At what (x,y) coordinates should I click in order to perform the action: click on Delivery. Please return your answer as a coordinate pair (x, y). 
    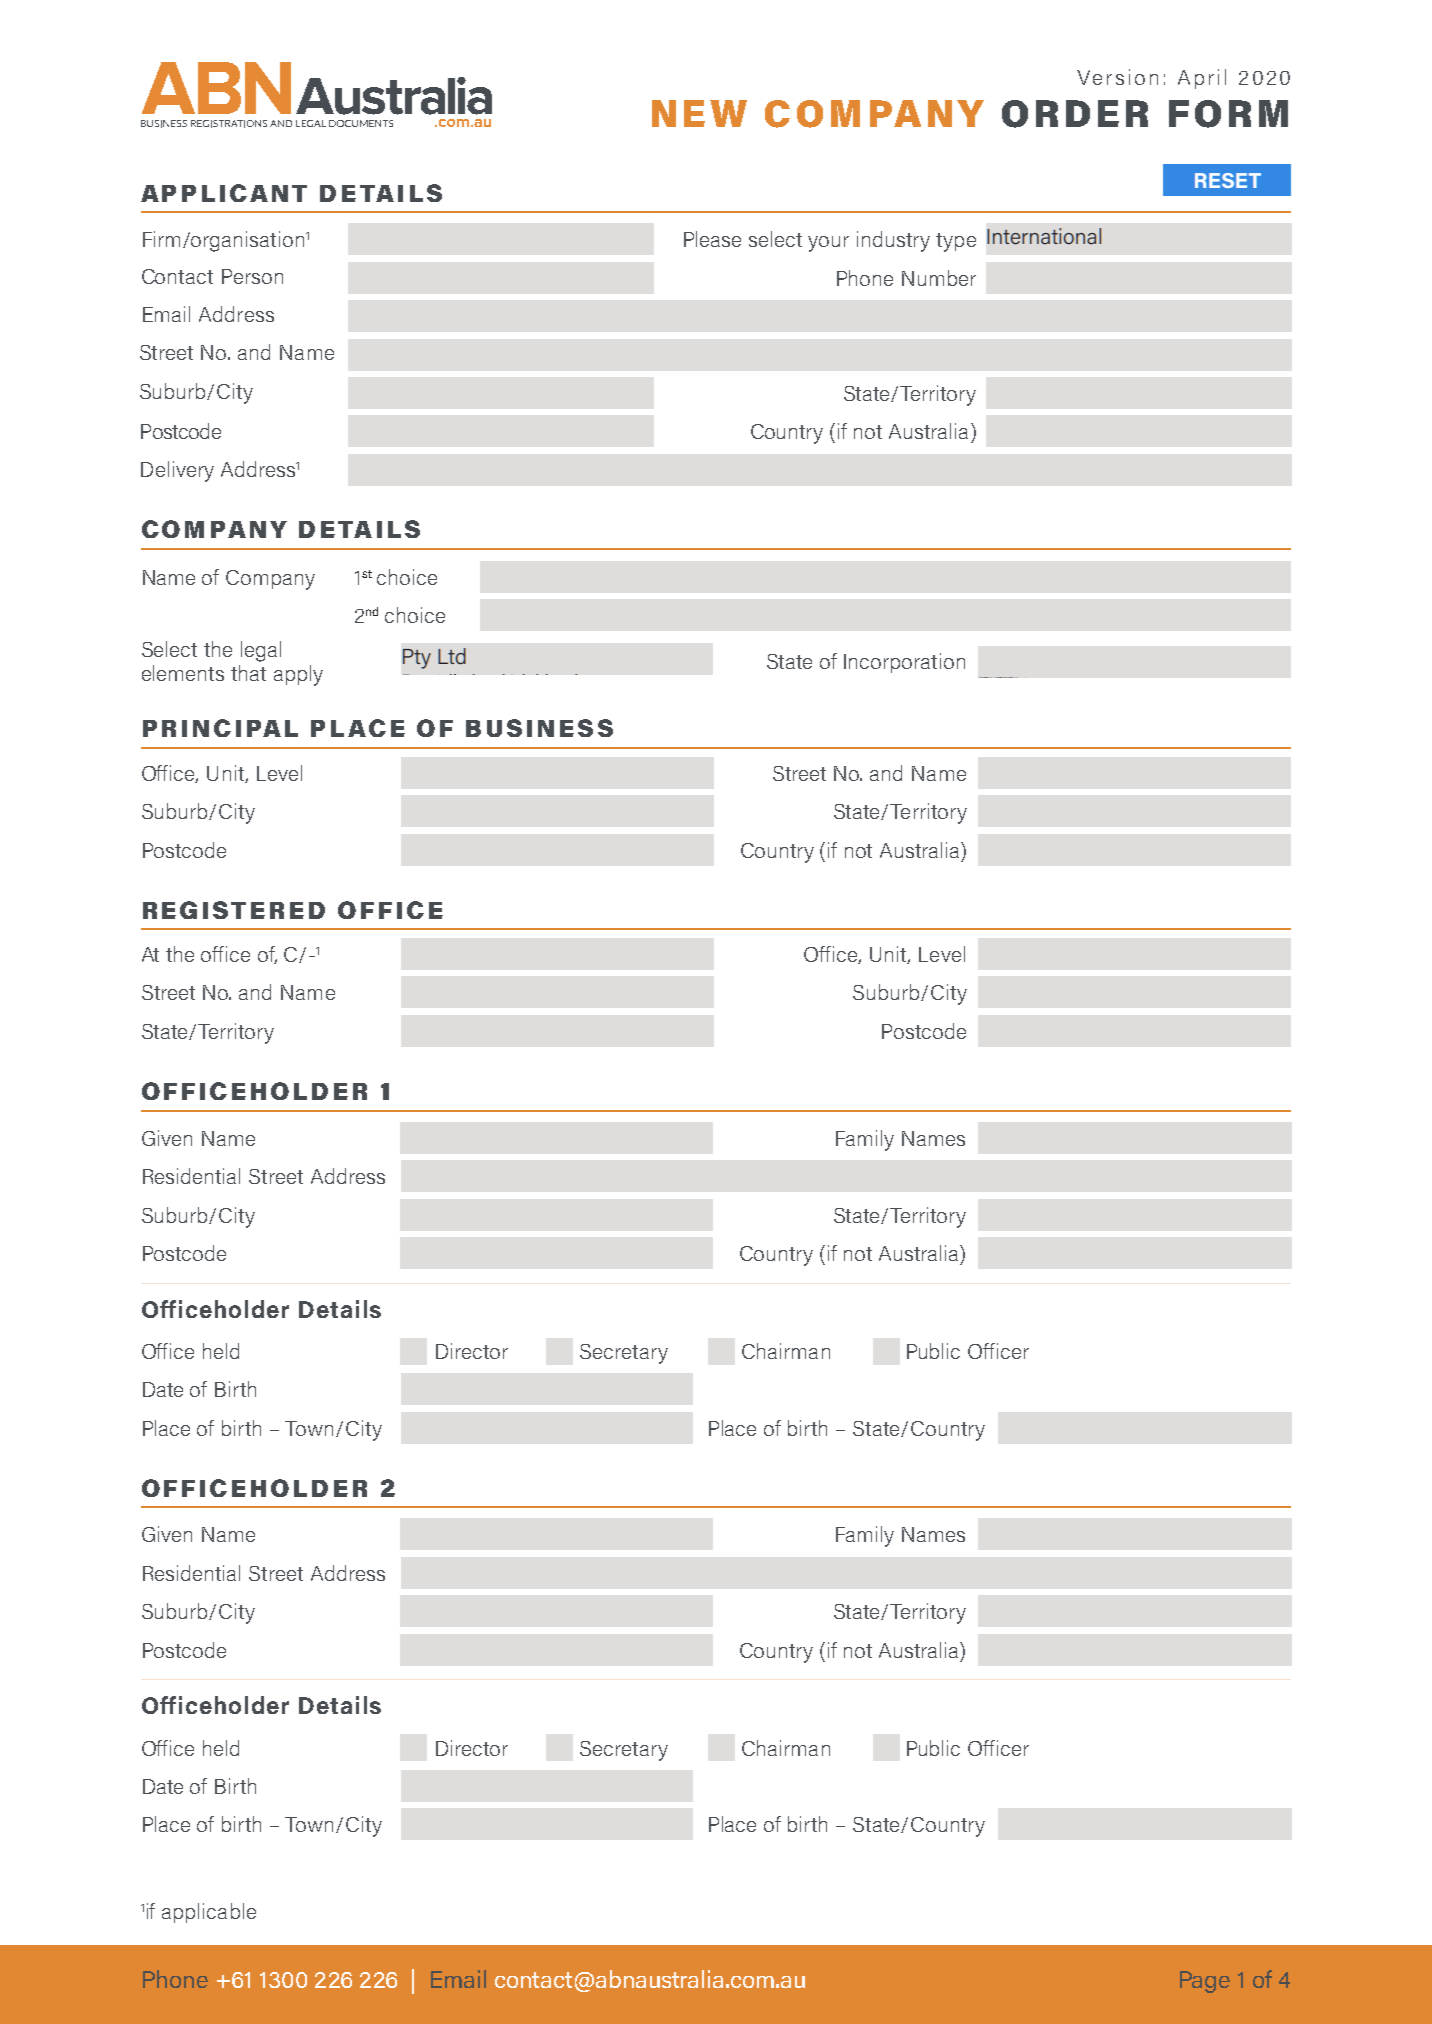
    Looking at the image, I should click on (177, 471).
